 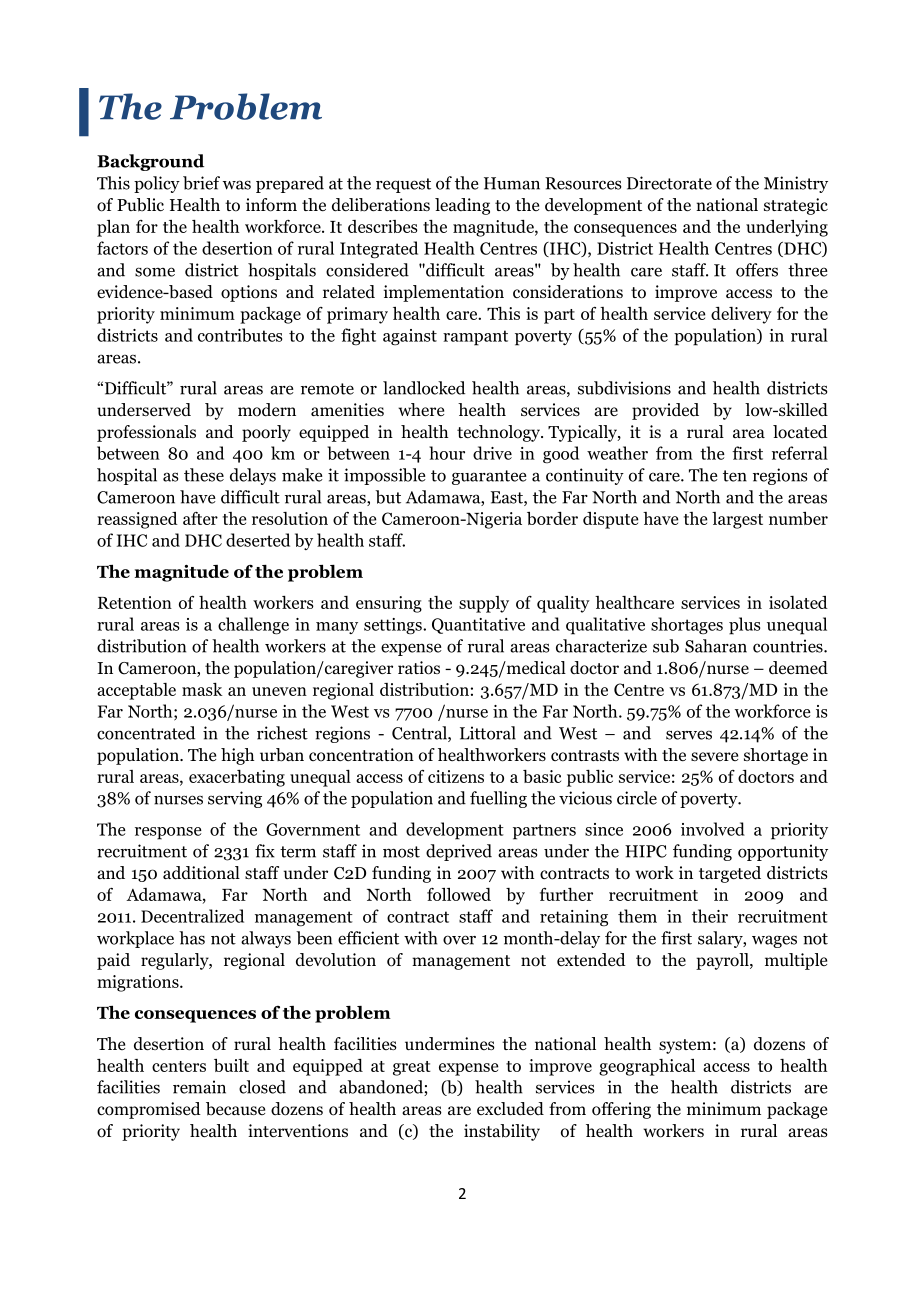 I want to click on Littoral, so click(x=488, y=733).
